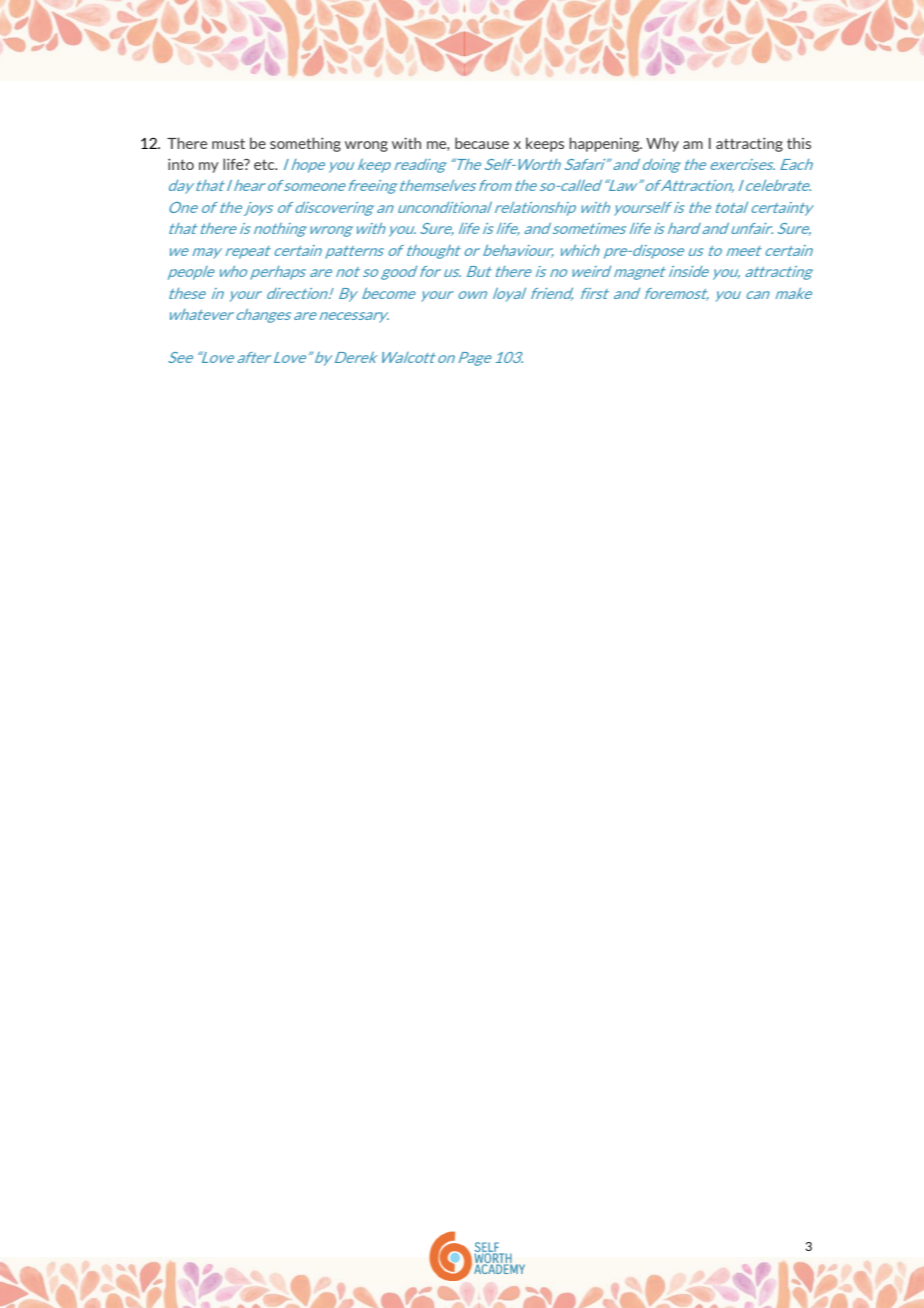 The image size is (924, 1308). Describe the element at coordinates (305, 144) in the page. I see `something` at that location.
